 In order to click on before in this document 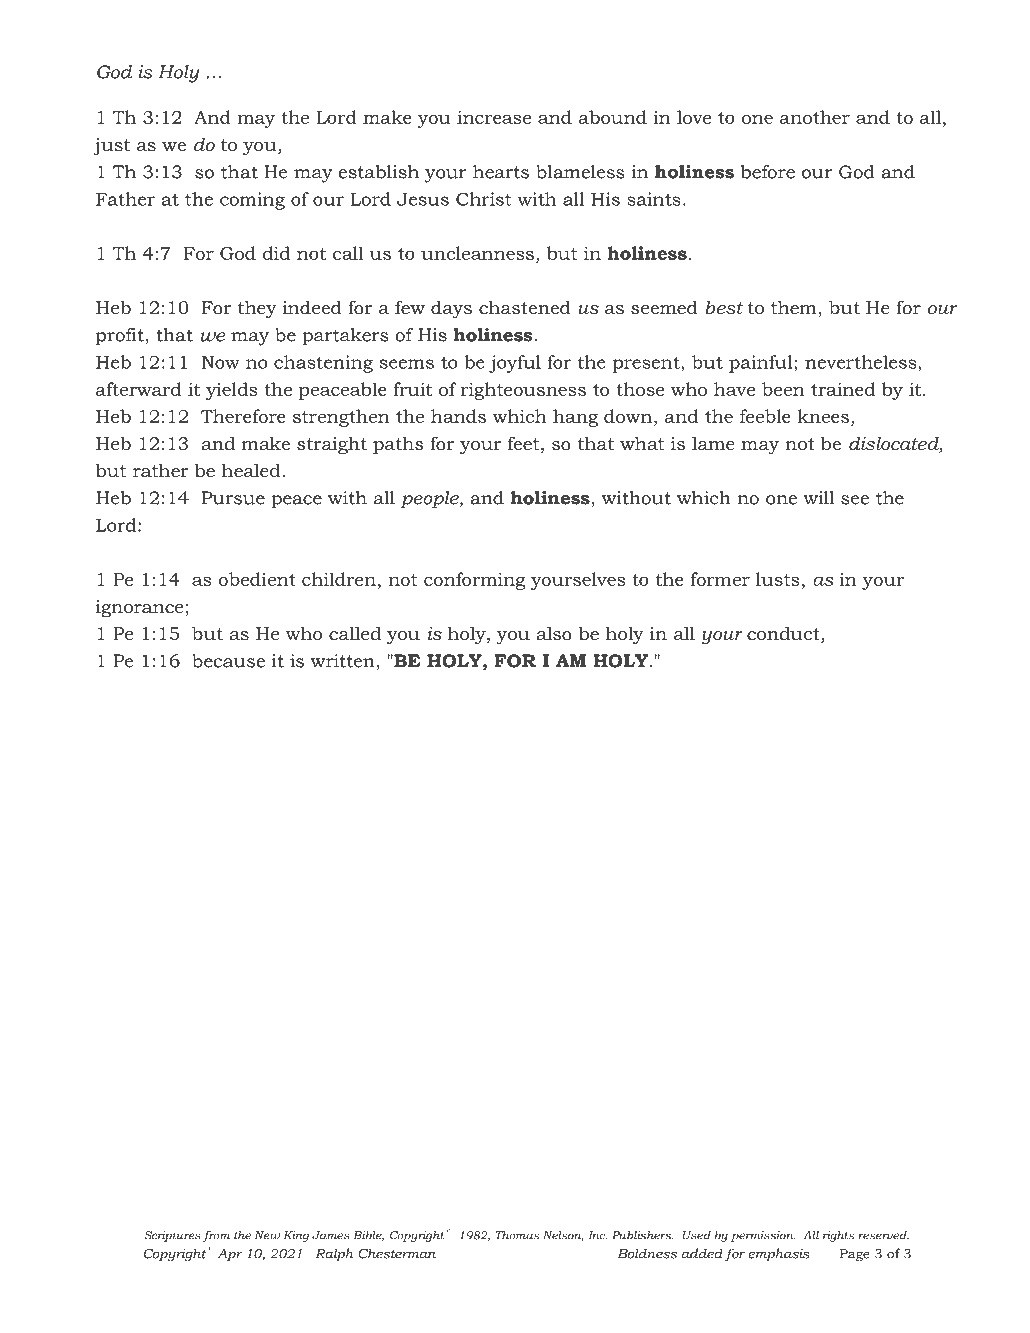, I will do `click(768, 172)`.
